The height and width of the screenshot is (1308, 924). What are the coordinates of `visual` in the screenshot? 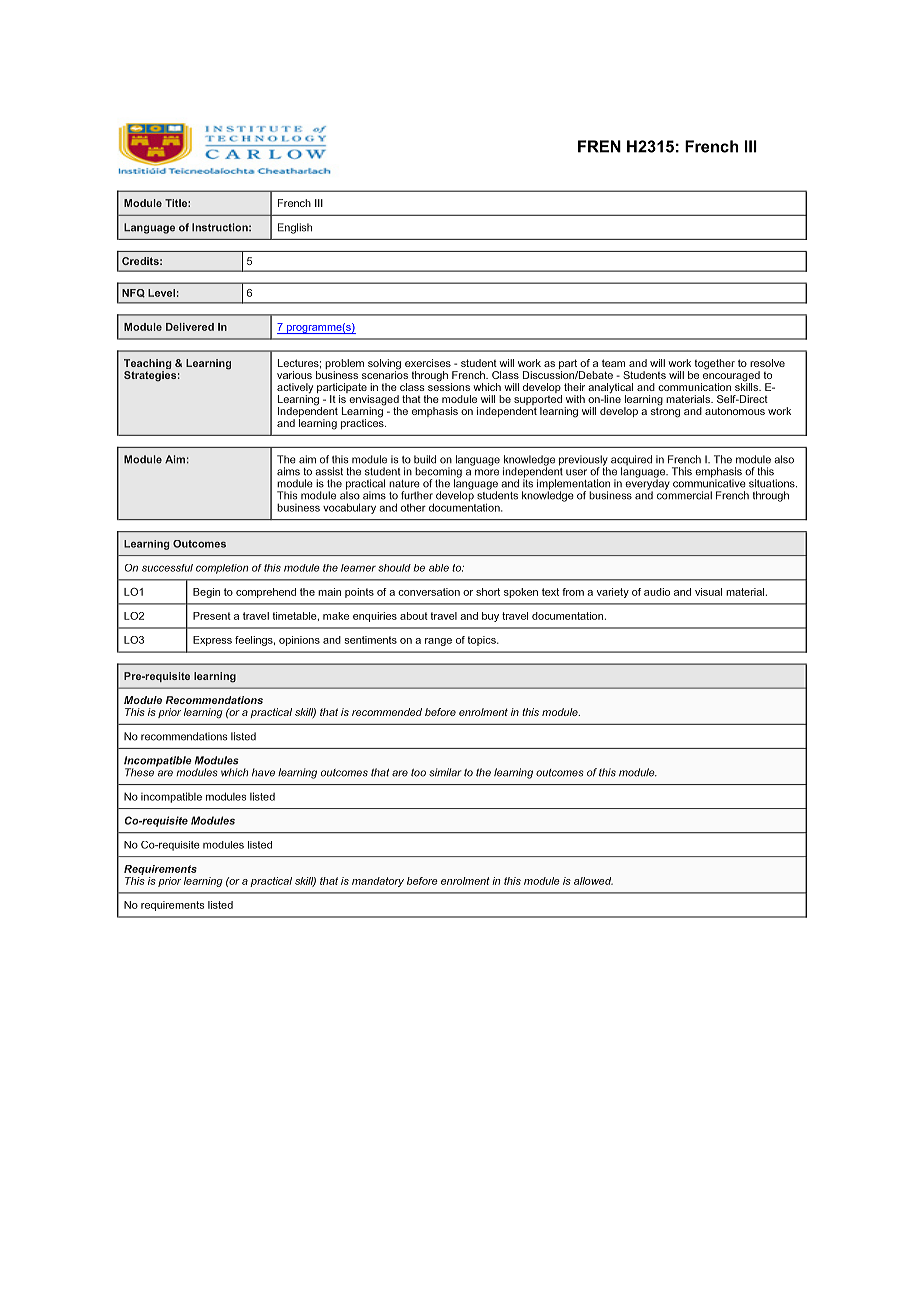 It's located at (708, 592).
